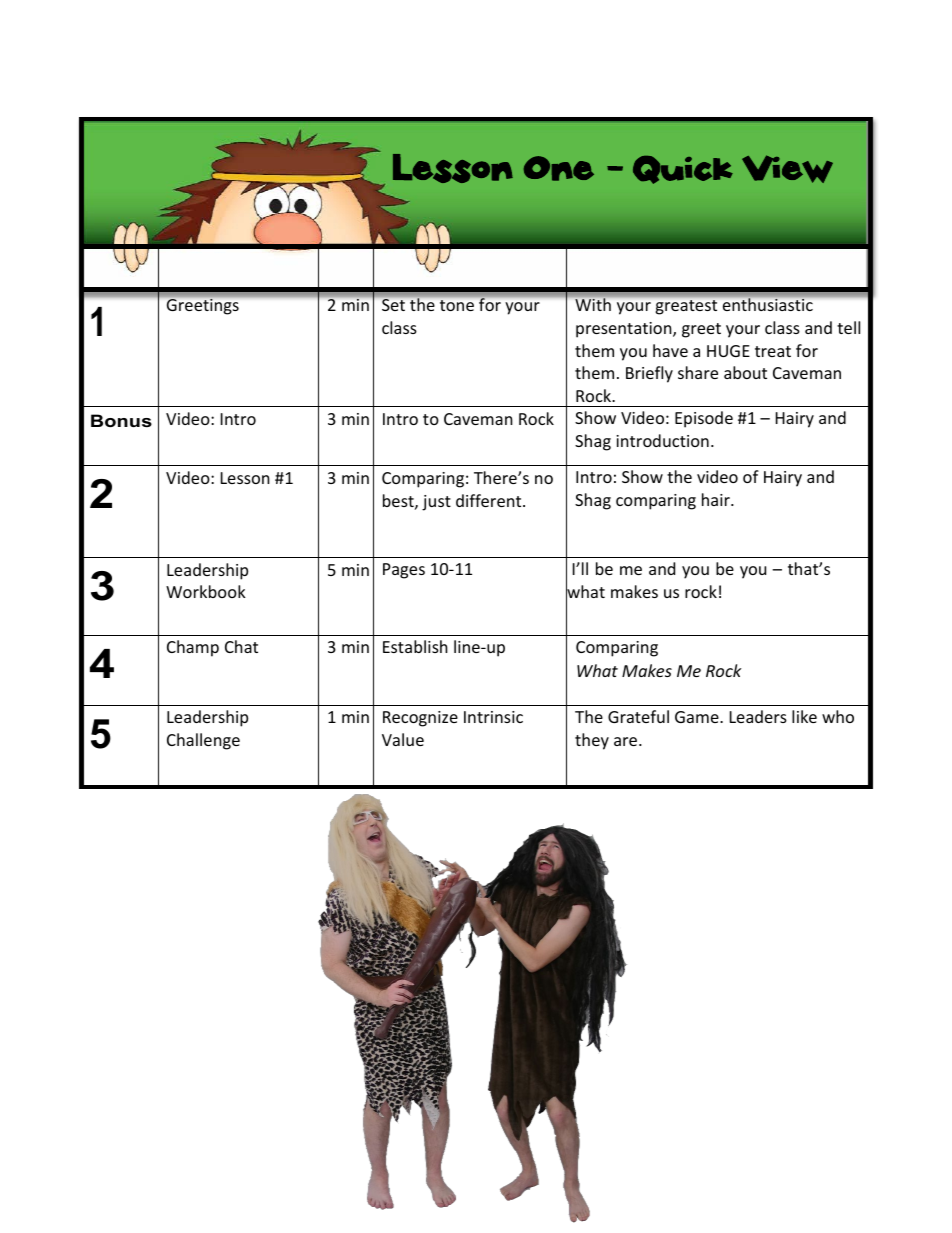 The width and height of the image is (952, 1233). What do you see at coordinates (593, 304) in the image?
I see `With` at bounding box center [593, 304].
